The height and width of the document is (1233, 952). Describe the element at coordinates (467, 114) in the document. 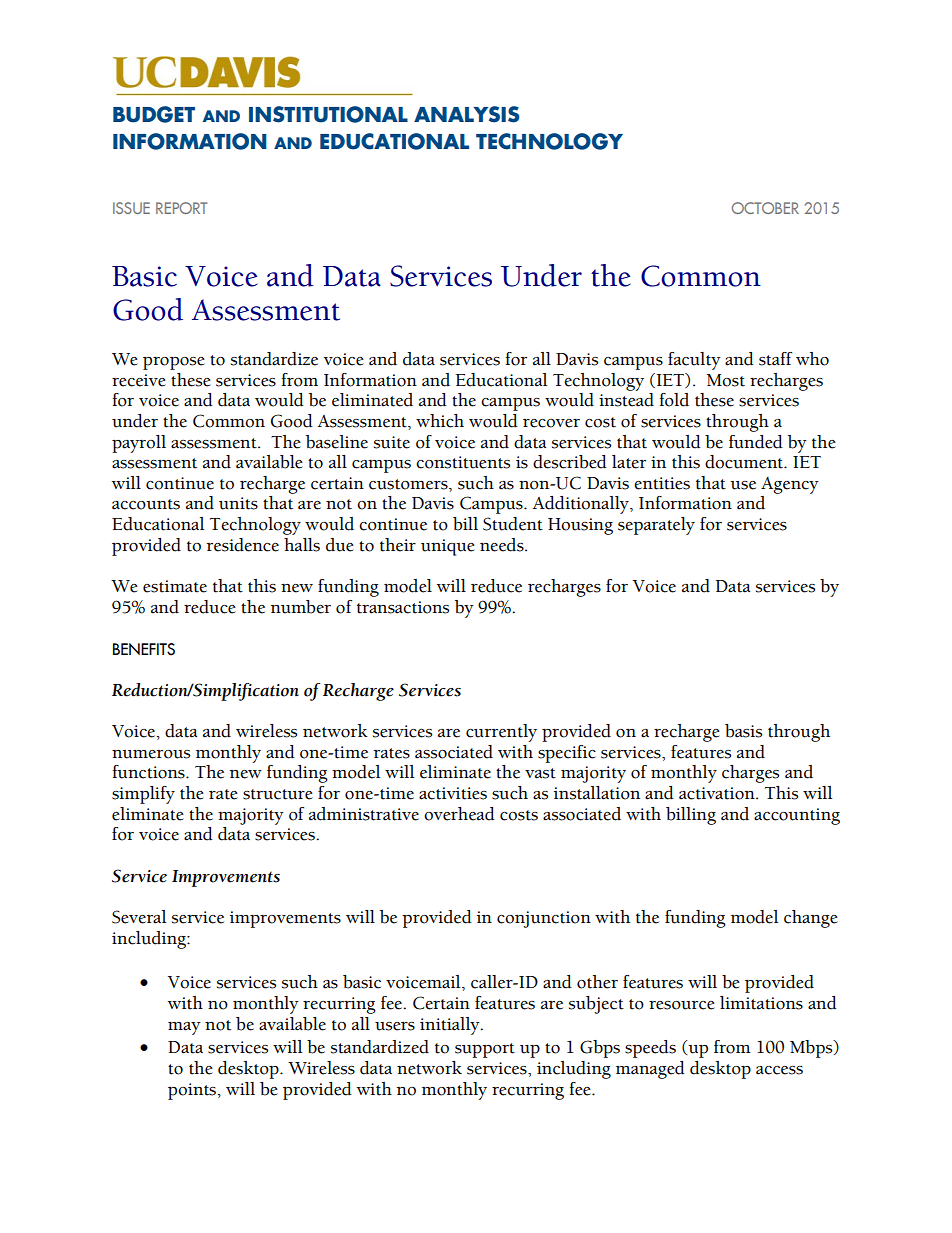

I see `ANALYSIS` at that location.
